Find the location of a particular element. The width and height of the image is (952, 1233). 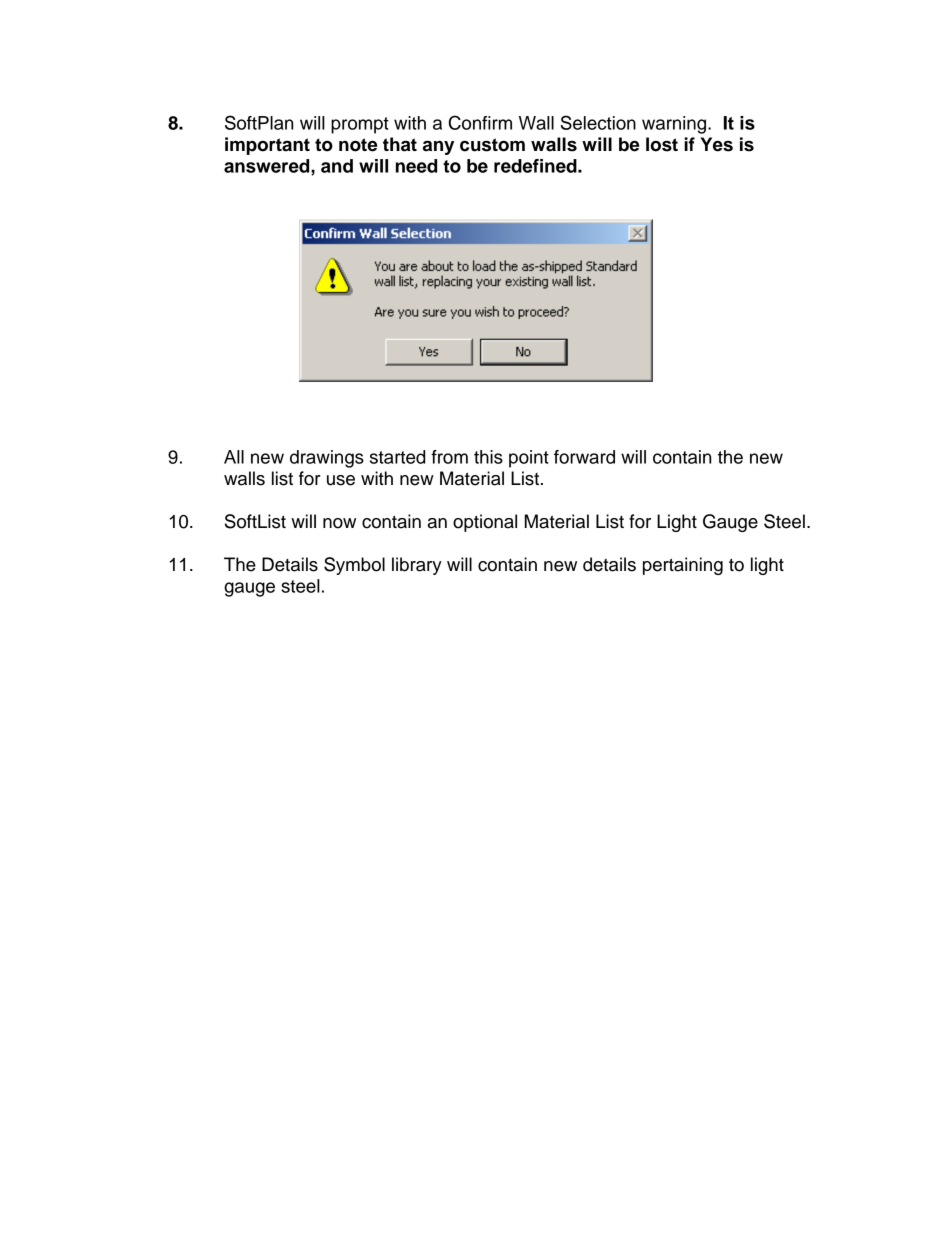

lost is located at coordinates (662, 144).
